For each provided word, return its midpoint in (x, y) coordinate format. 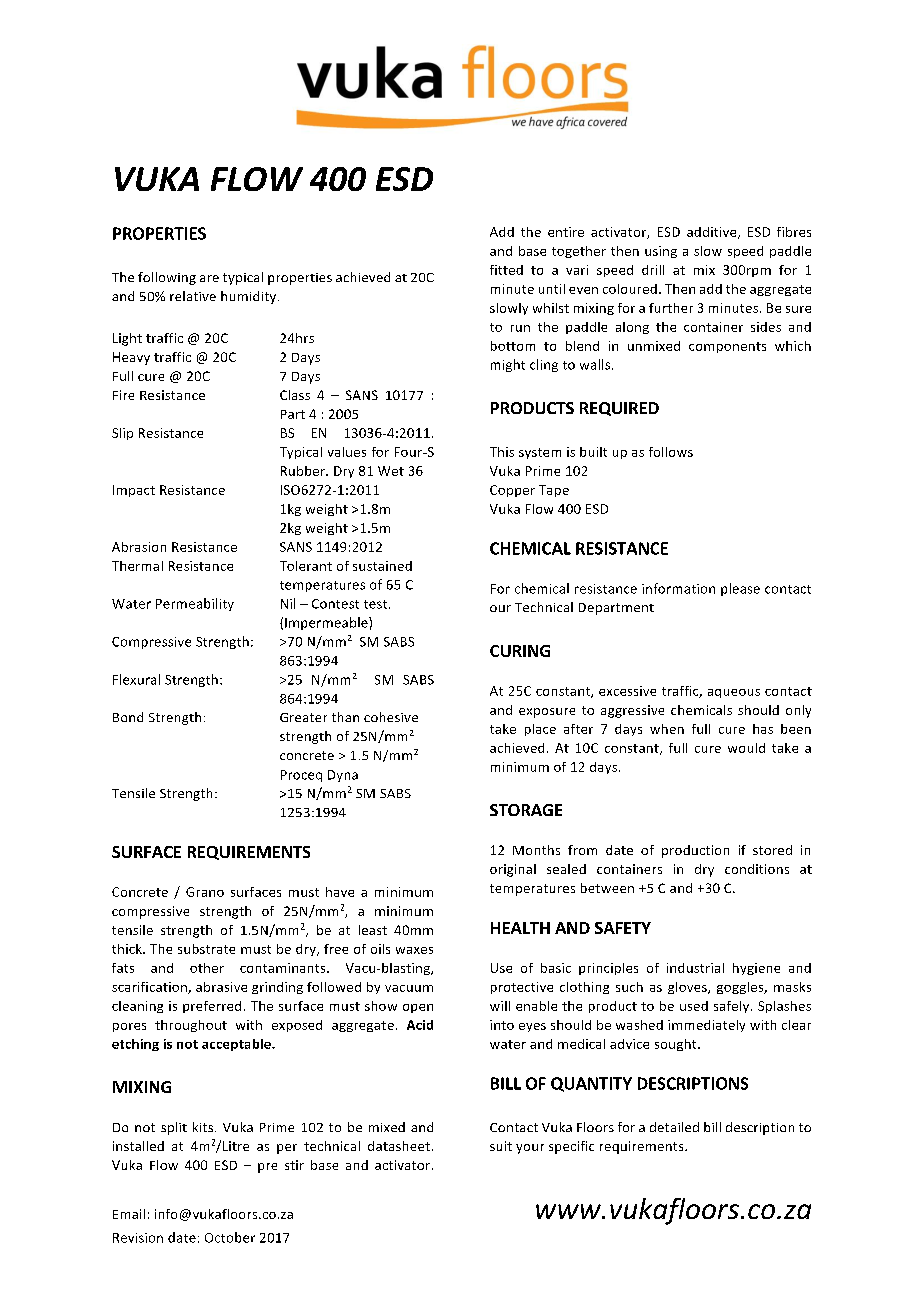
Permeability (195, 604)
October (230, 1237)
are (209, 278)
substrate (206, 949)
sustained (382, 566)
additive (713, 233)
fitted (506, 270)
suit (501, 1146)
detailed (674, 1127)
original (513, 870)
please (740, 589)
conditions (757, 869)
